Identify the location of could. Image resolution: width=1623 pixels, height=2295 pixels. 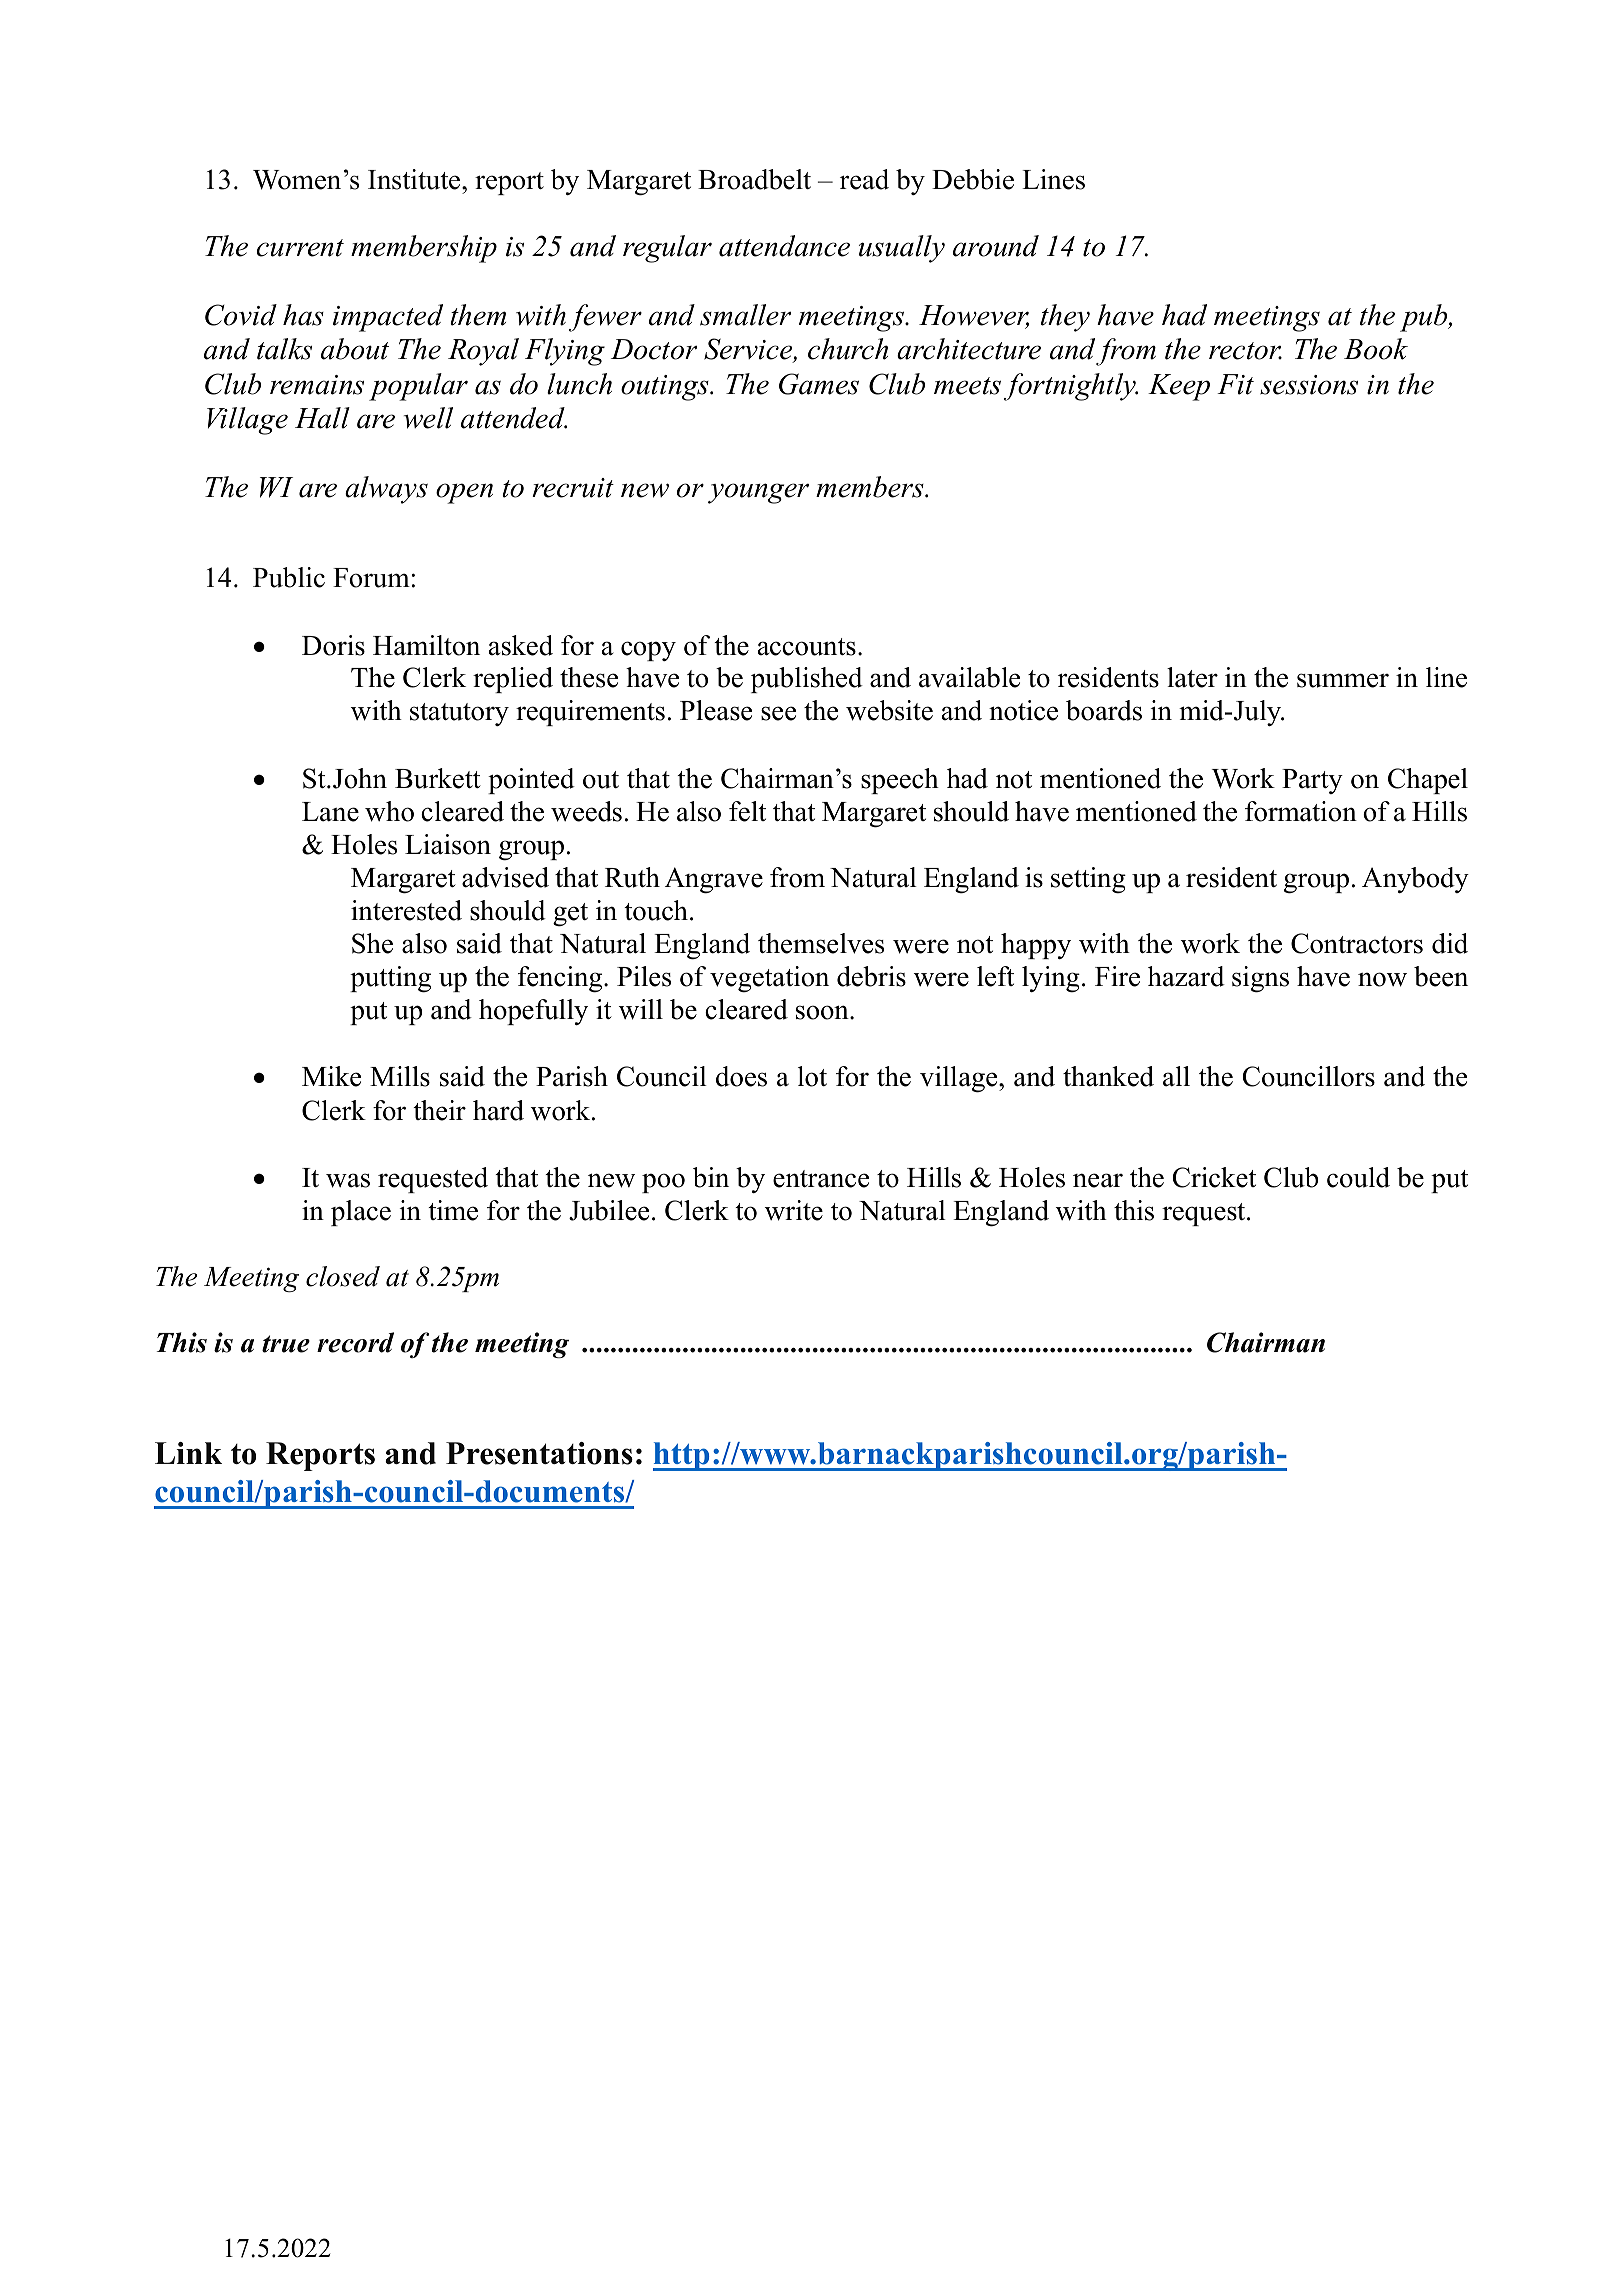
(1358, 1177).
